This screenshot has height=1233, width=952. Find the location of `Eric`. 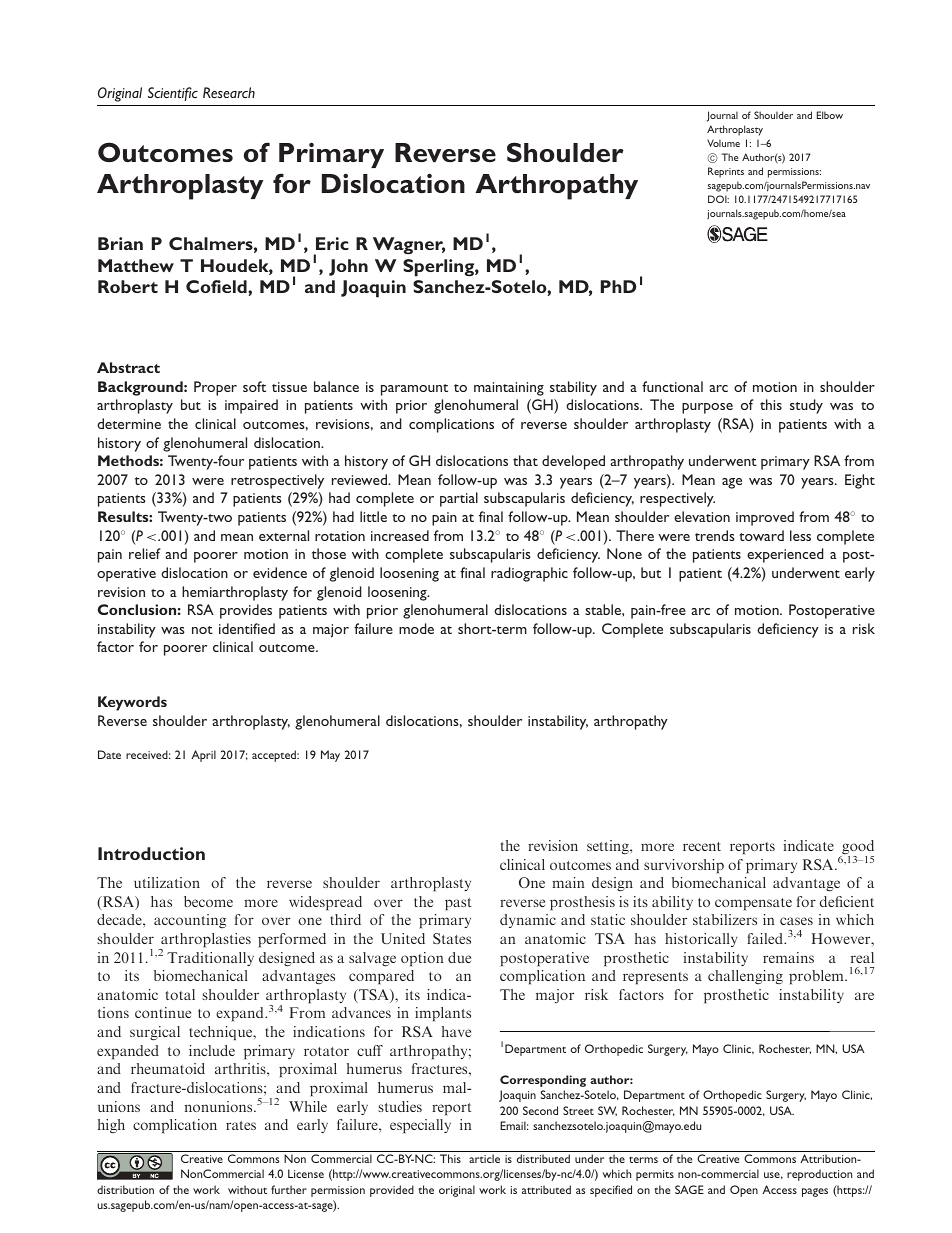

Eric is located at coordinates (332, 243).
